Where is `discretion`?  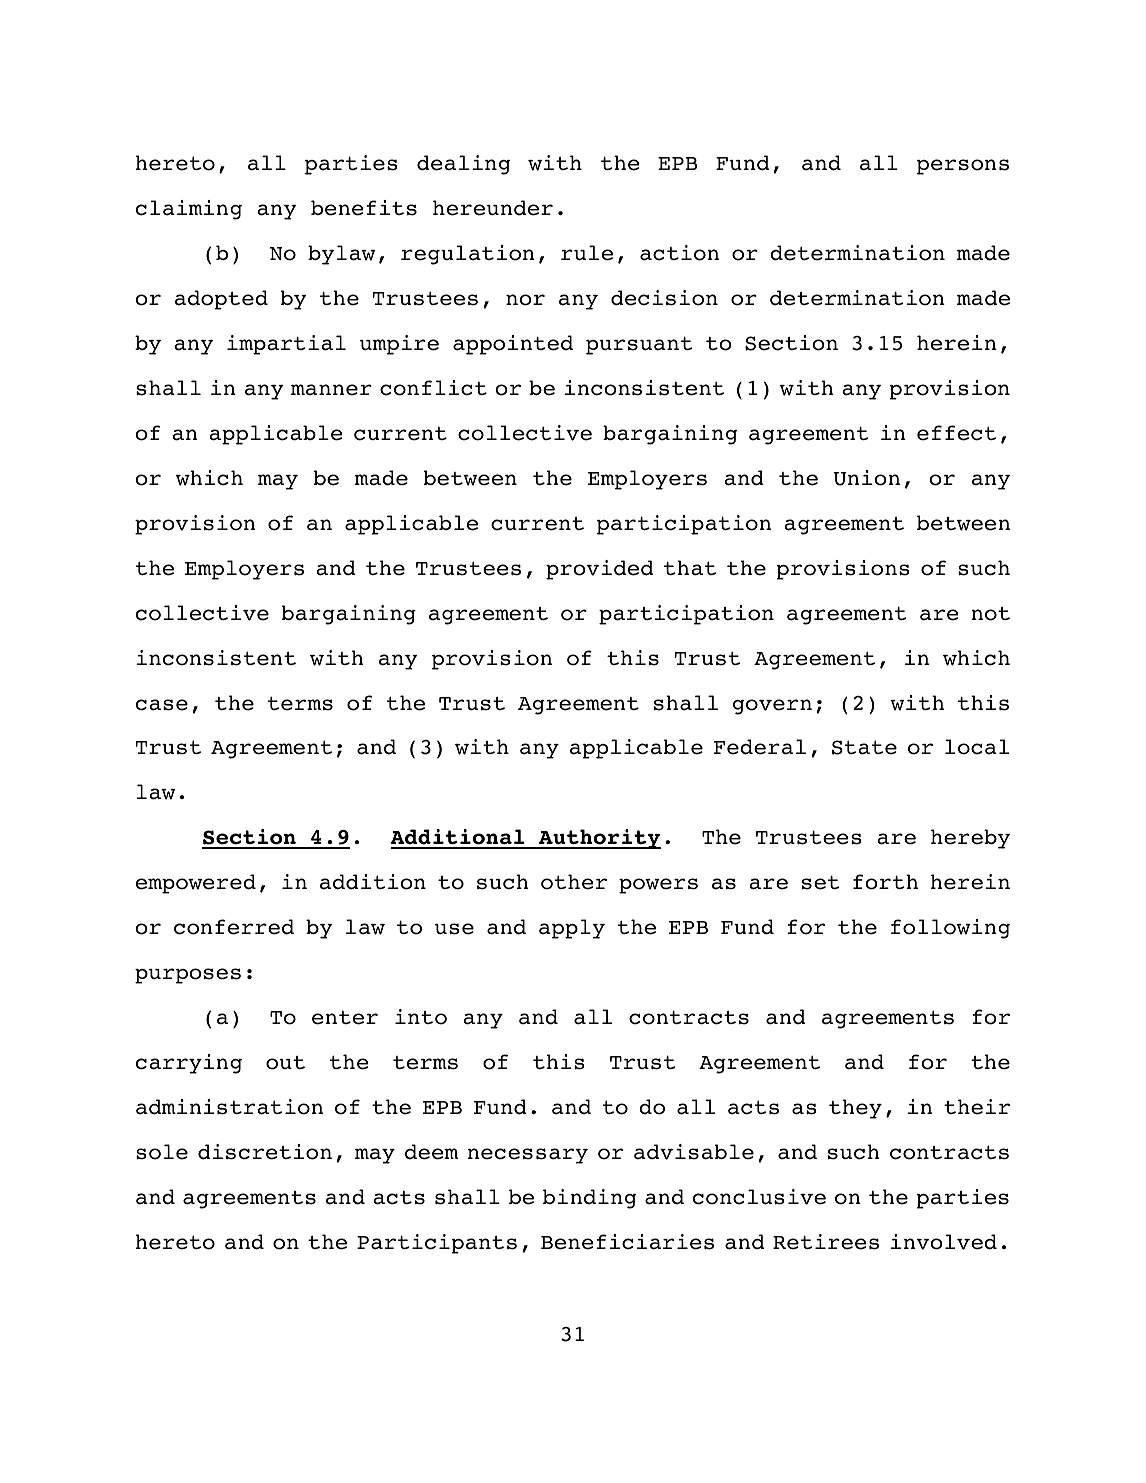 discretion is located at coordinates (265, 1152).
